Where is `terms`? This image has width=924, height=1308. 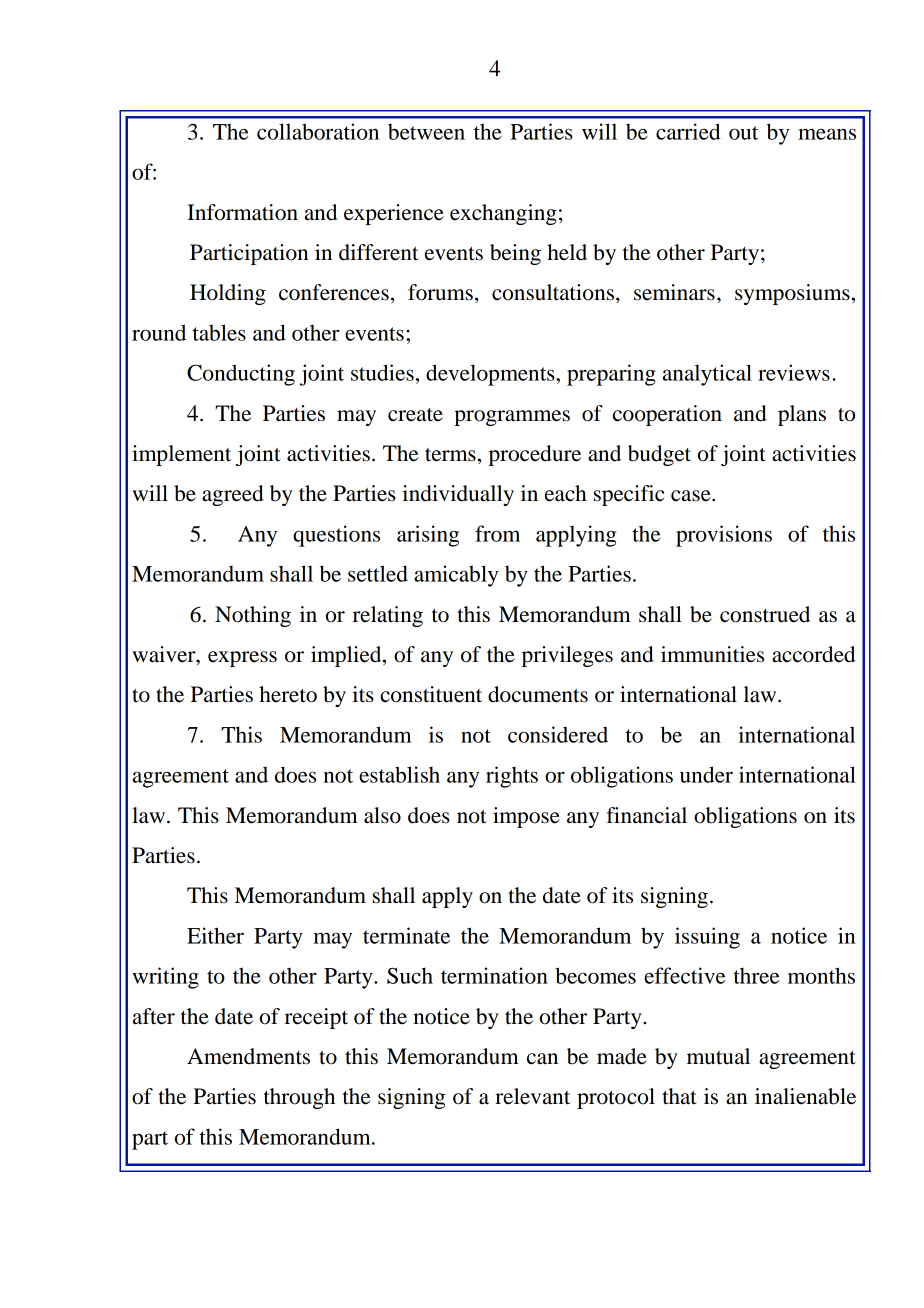 terms is located at coordinates (450, 455).
